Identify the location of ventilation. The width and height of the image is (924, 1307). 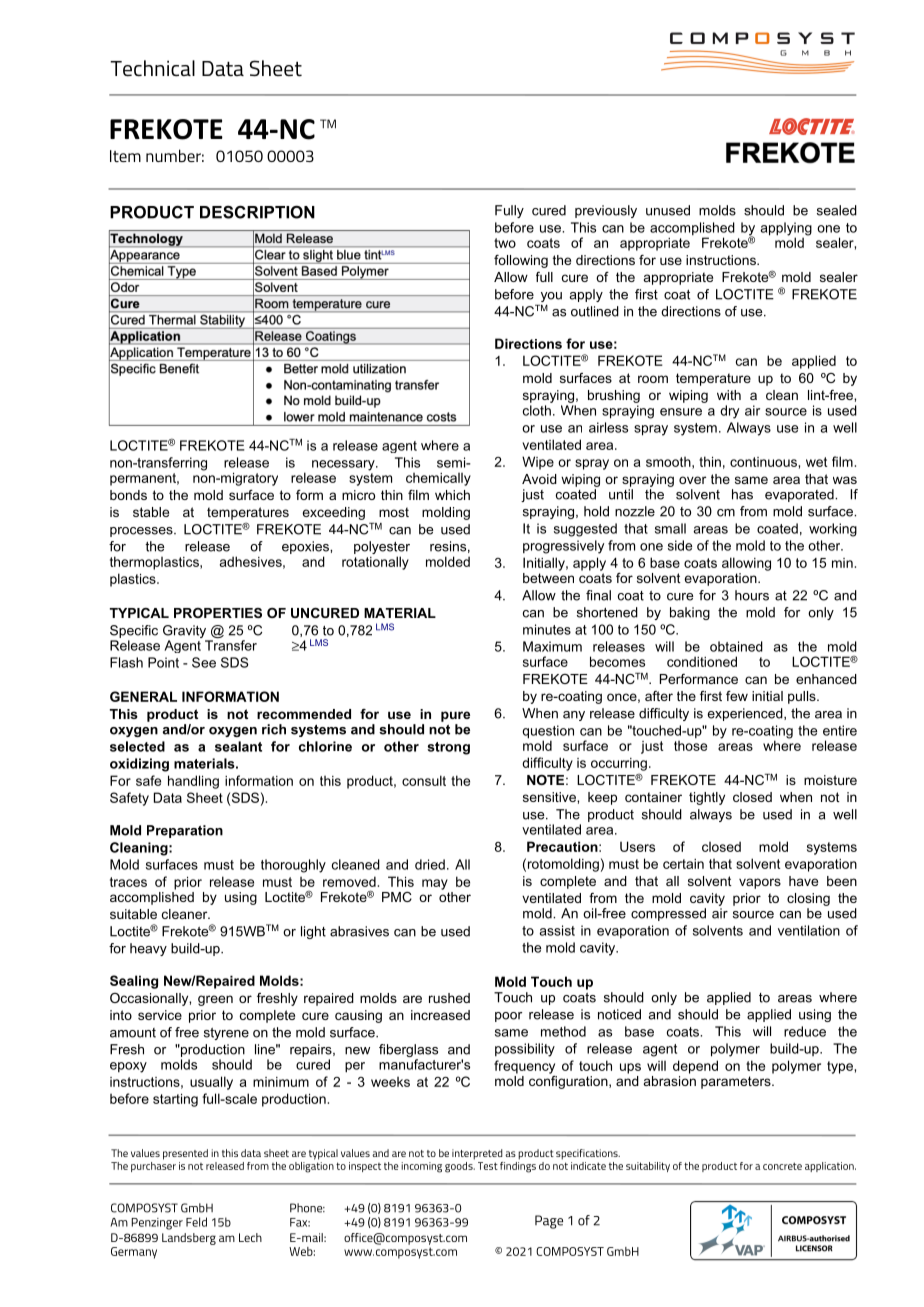
(809, 930).
